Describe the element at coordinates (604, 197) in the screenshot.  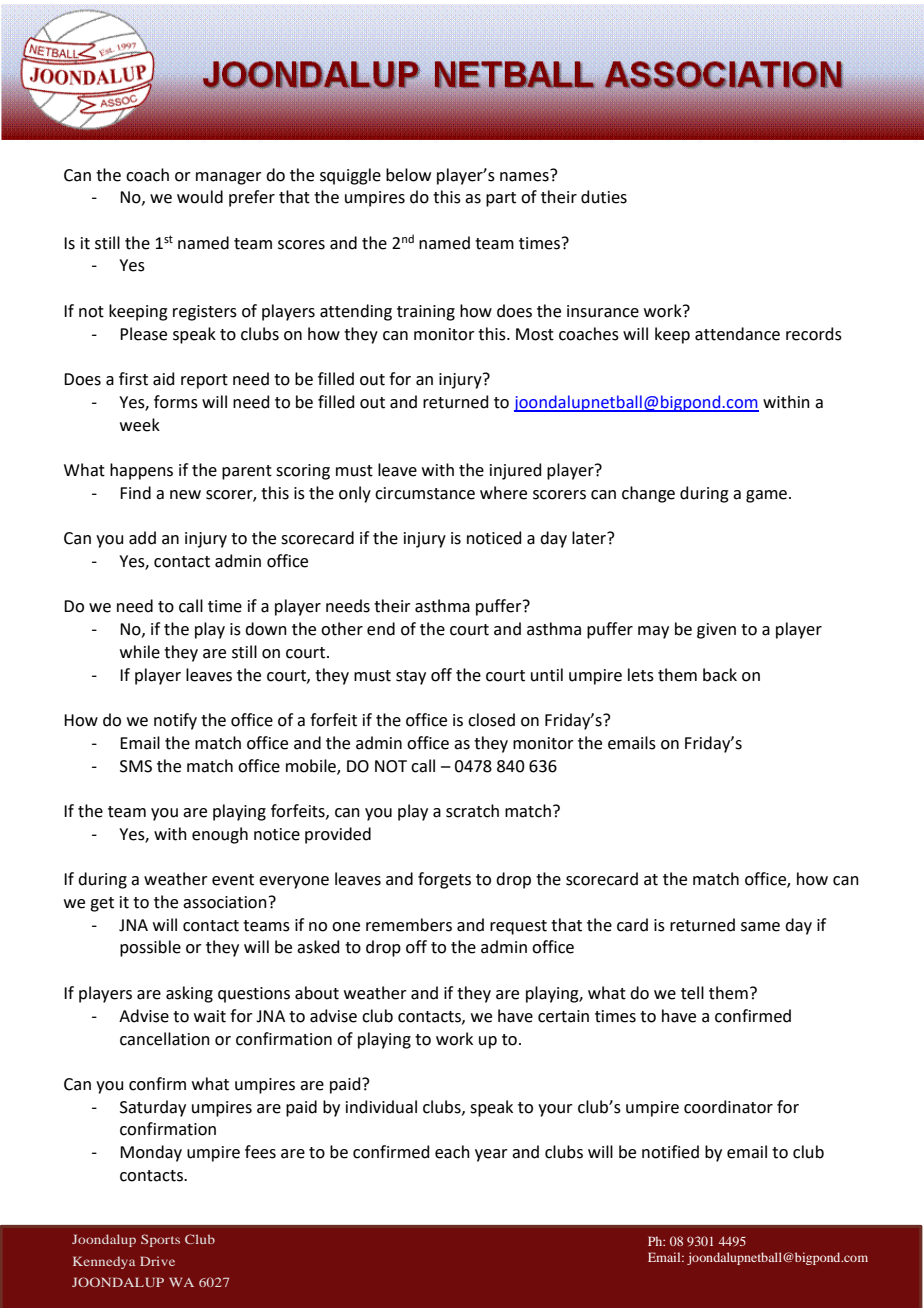
I see `duties` at that location.
